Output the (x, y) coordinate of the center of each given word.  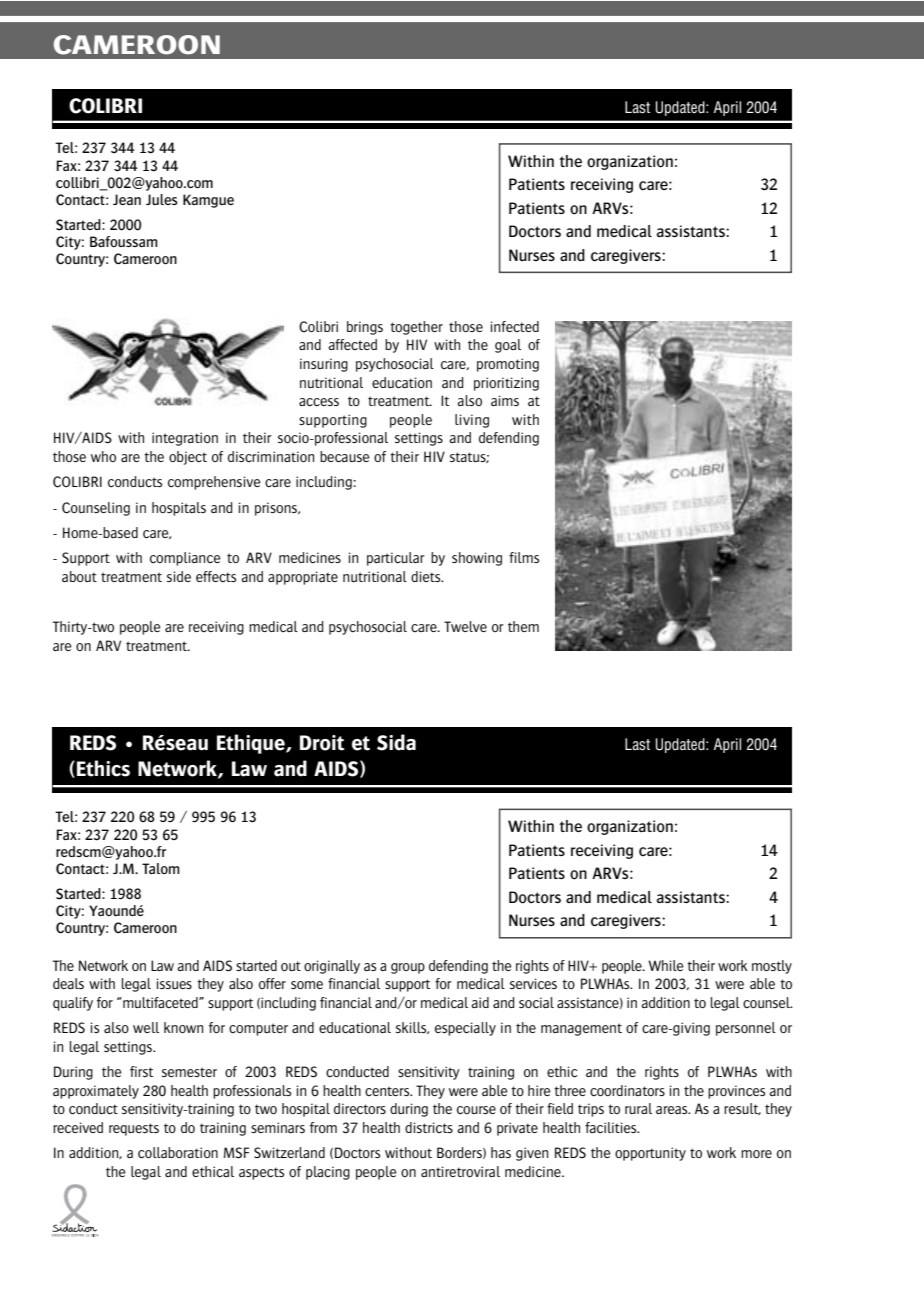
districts (429, 1127)
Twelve (465, 626)
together (416, 328)
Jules (162, 199)
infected (515, 326)
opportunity (650, 1154)
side (179, 576)
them (523, 626)
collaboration (178, 1153)
